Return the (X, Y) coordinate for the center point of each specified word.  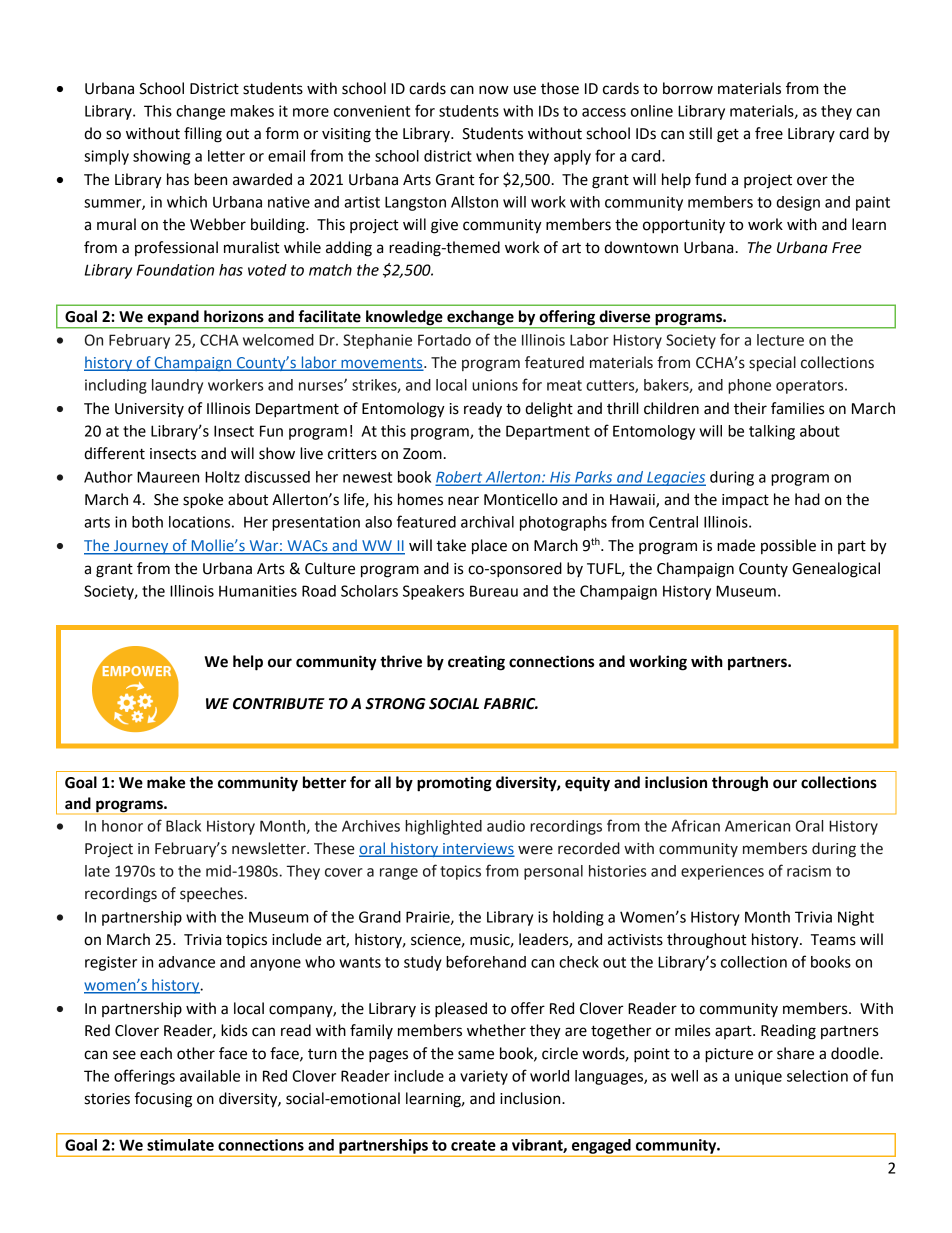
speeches (211, 894)
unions (495, 385)
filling (203, 135)
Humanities (258, 591)
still (700, 133)
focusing (163, 1100)
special (772, 363)
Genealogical (836, 570)
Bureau (494, 591)
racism (809, 871)
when (495, 156)
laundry (177, 386)
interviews (477, 849)
